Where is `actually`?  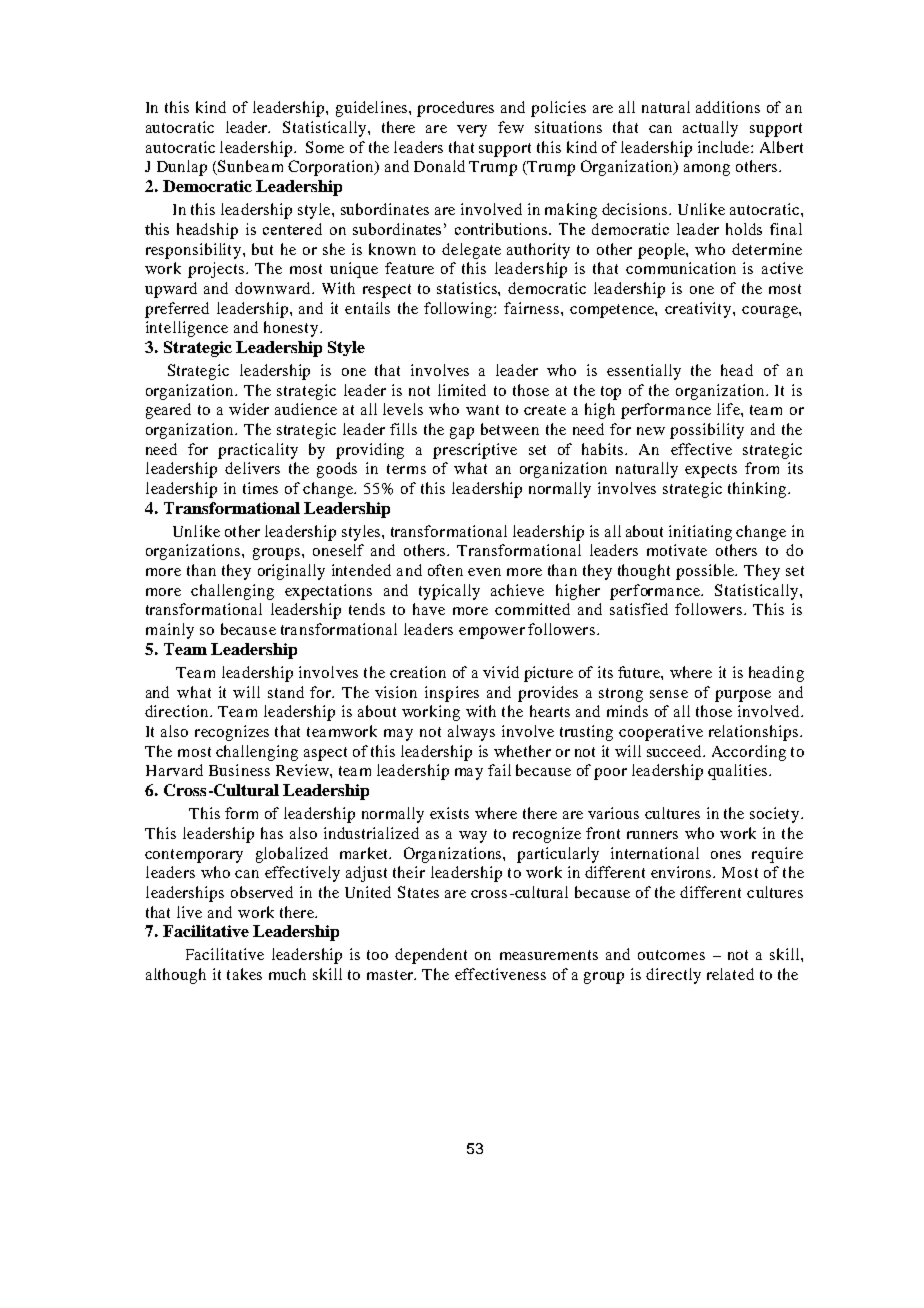
actually is located at coordinates (710, 129).
